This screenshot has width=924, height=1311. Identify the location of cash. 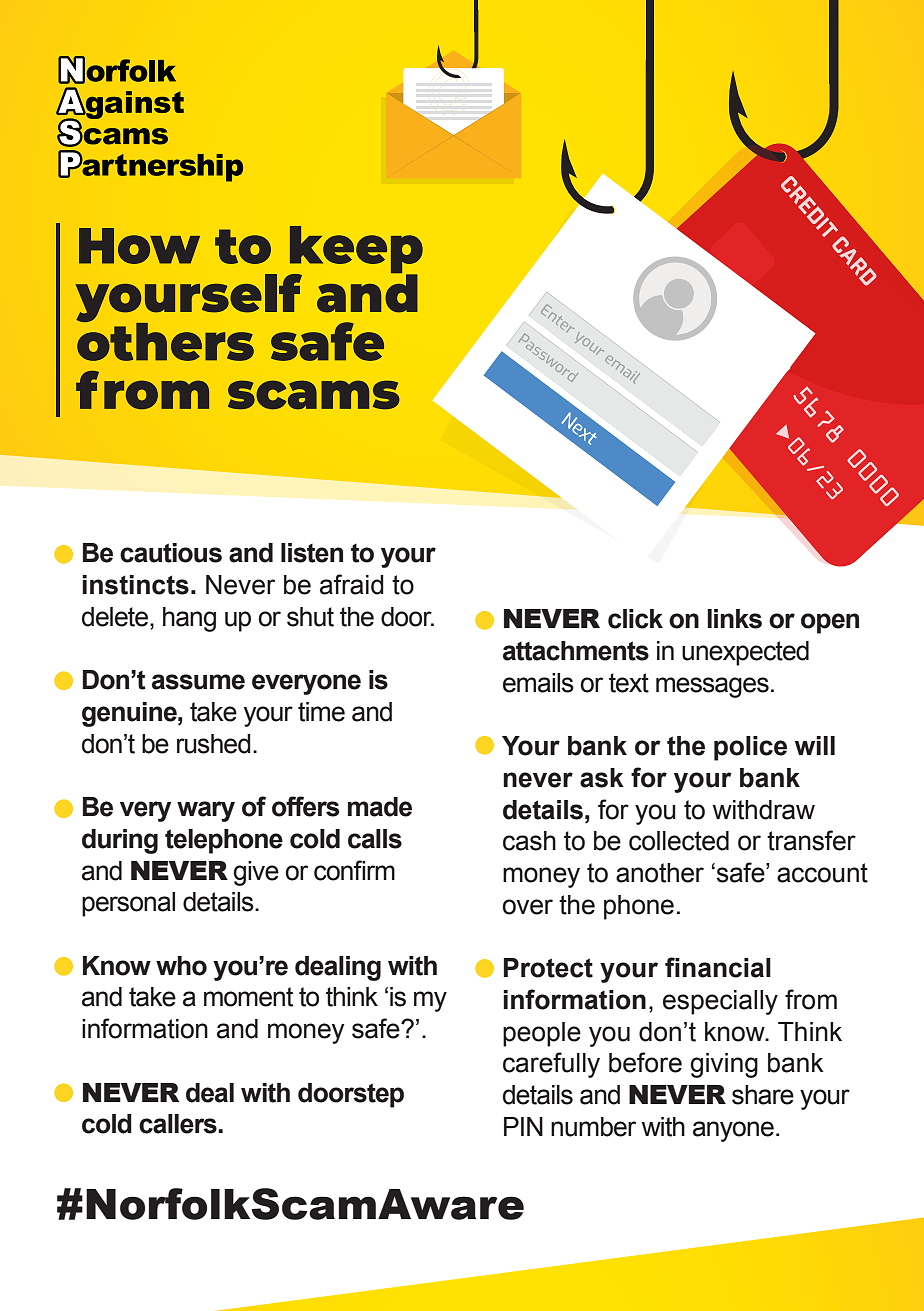
(529, 841).
